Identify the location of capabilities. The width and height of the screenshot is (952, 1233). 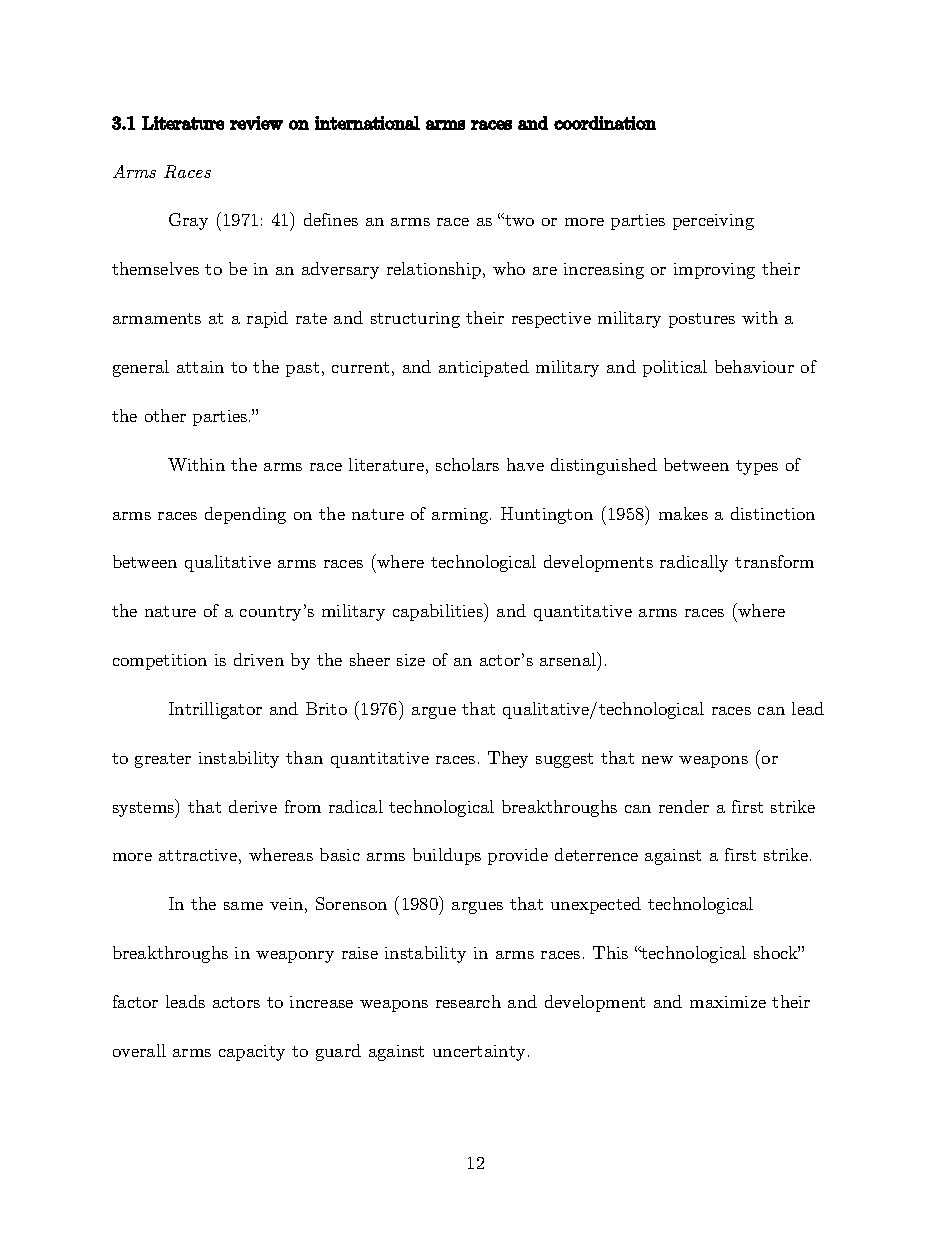
(439, 612).
